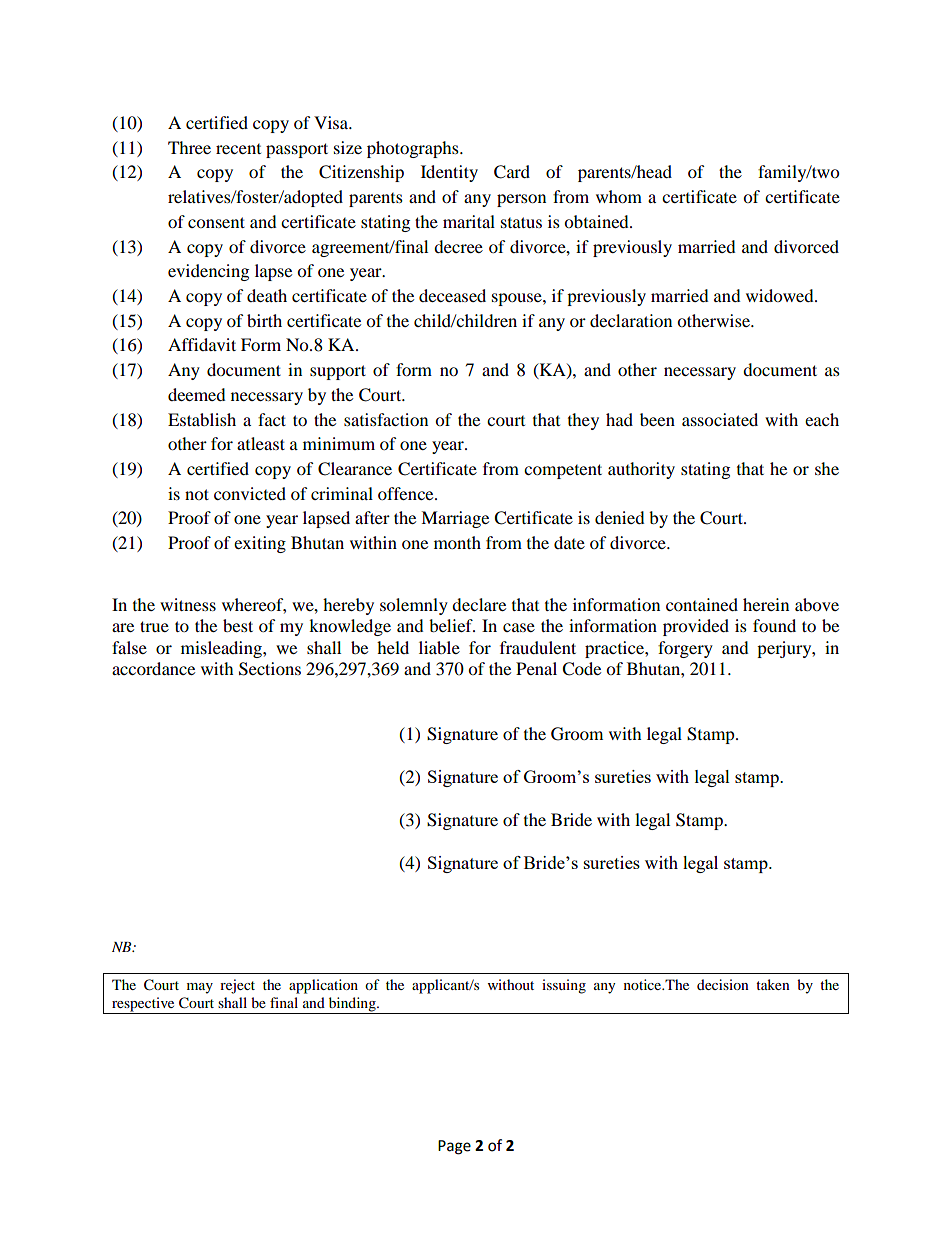  Describe the element at coordinates (454, 1147) in the screenshot. I see `Page` at that location.
